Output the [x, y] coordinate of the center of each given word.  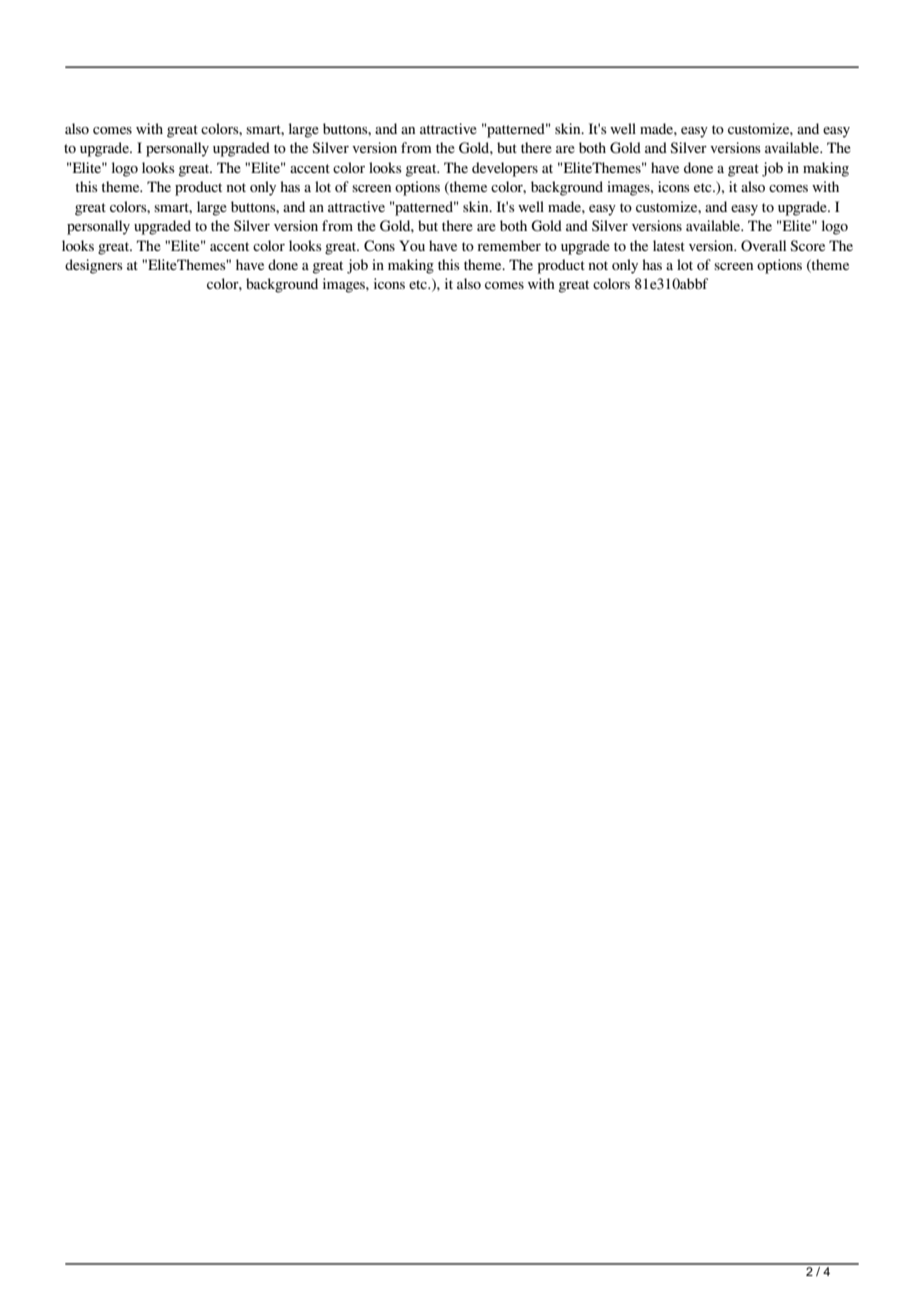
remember [509, 245]
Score [807, 246]
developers [505, 169]
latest [669, 245]
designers [94, 266]
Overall [763, 246]
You [412, 245]
